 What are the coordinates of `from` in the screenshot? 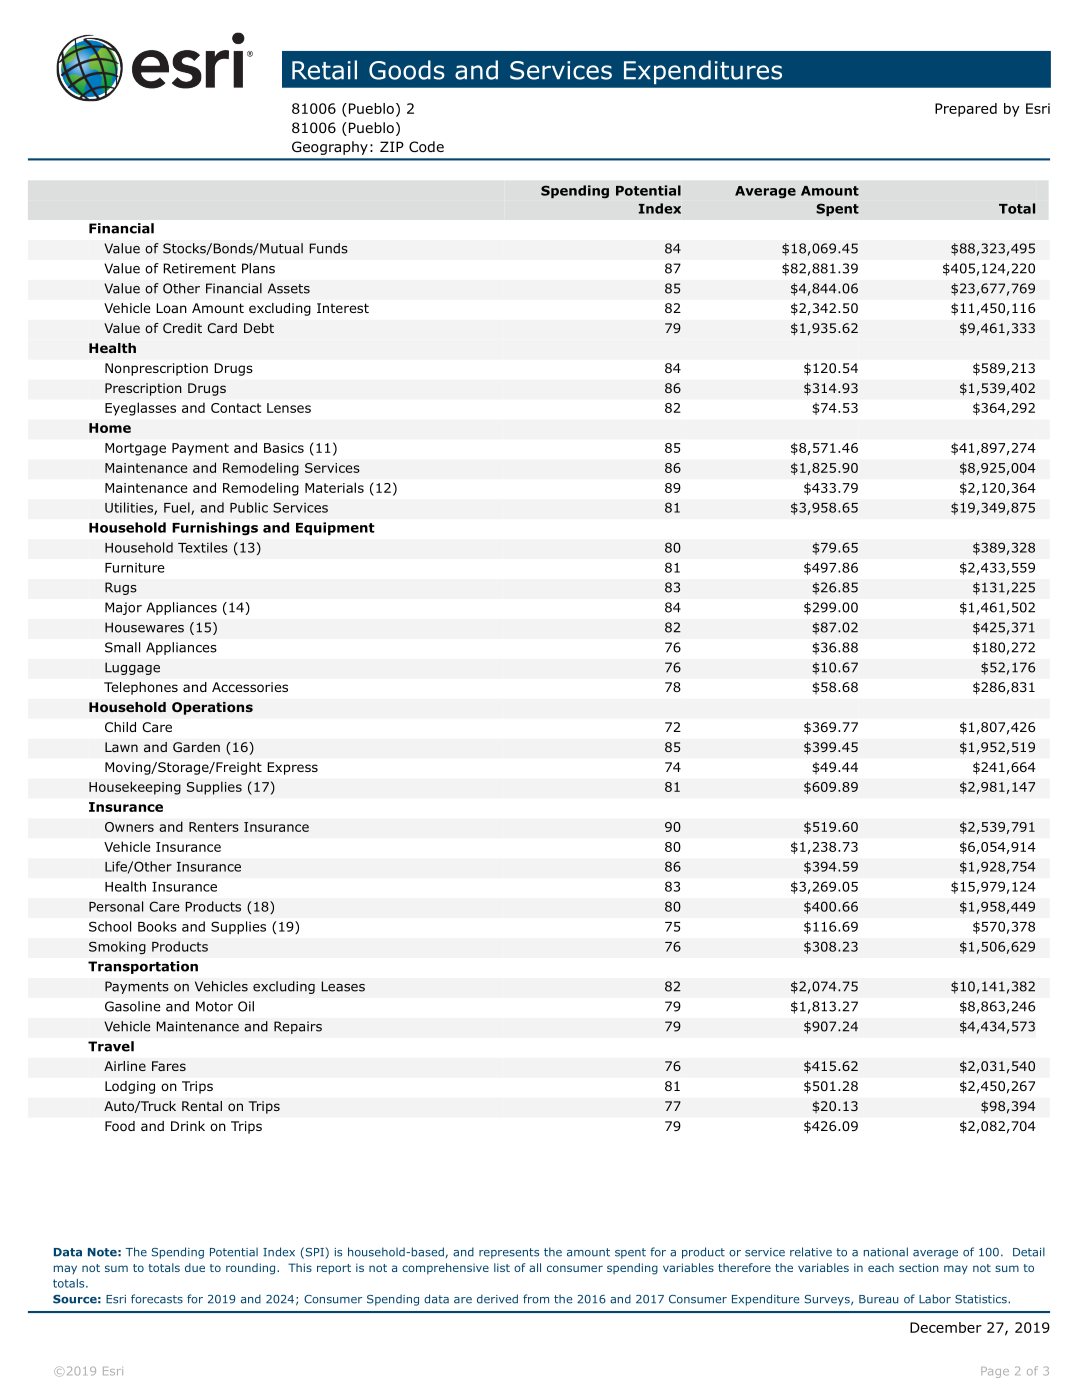 It's located at (536, 1299).
